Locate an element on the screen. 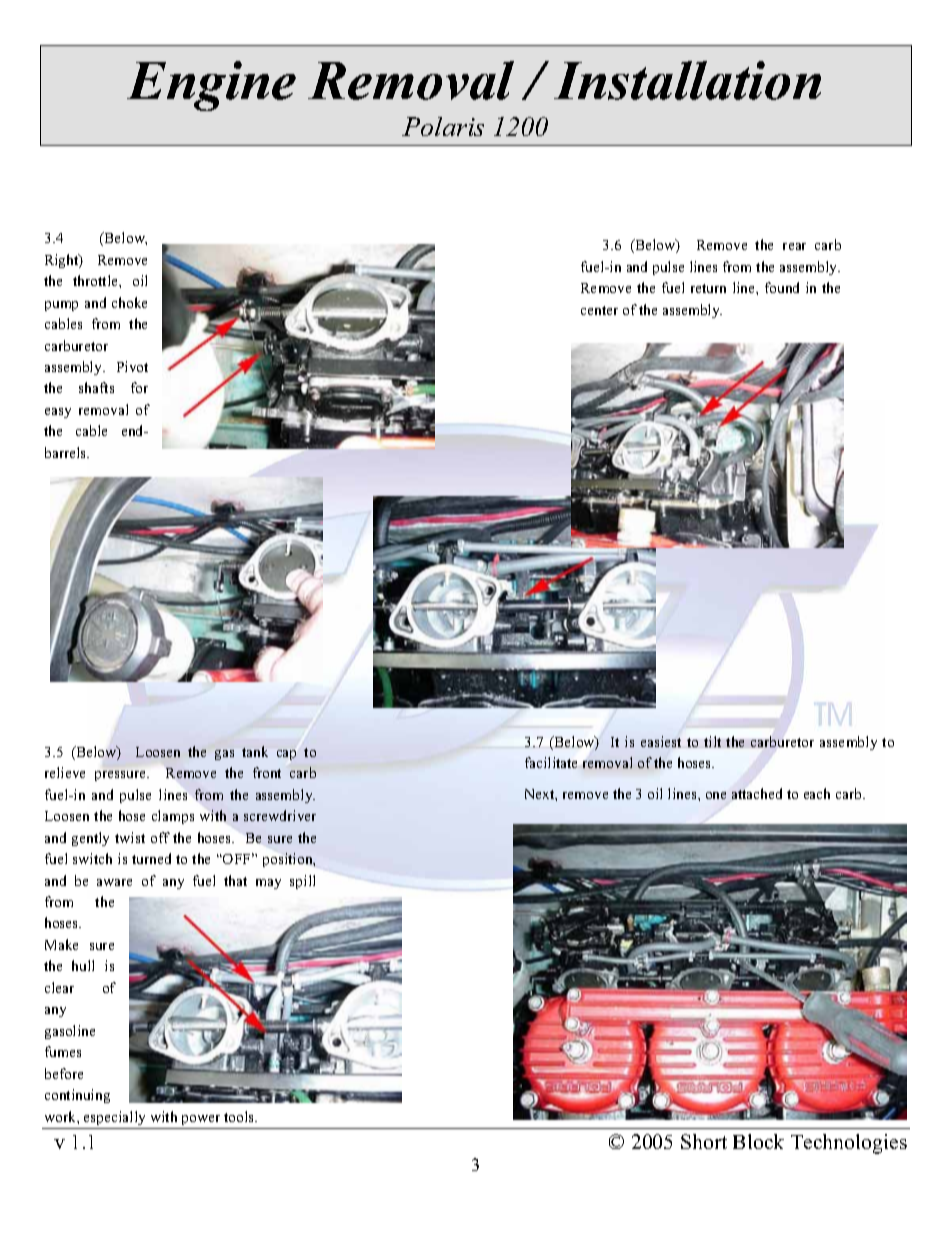 The image size is (952, 1233). Engine is located at coordinates (211, 86).
